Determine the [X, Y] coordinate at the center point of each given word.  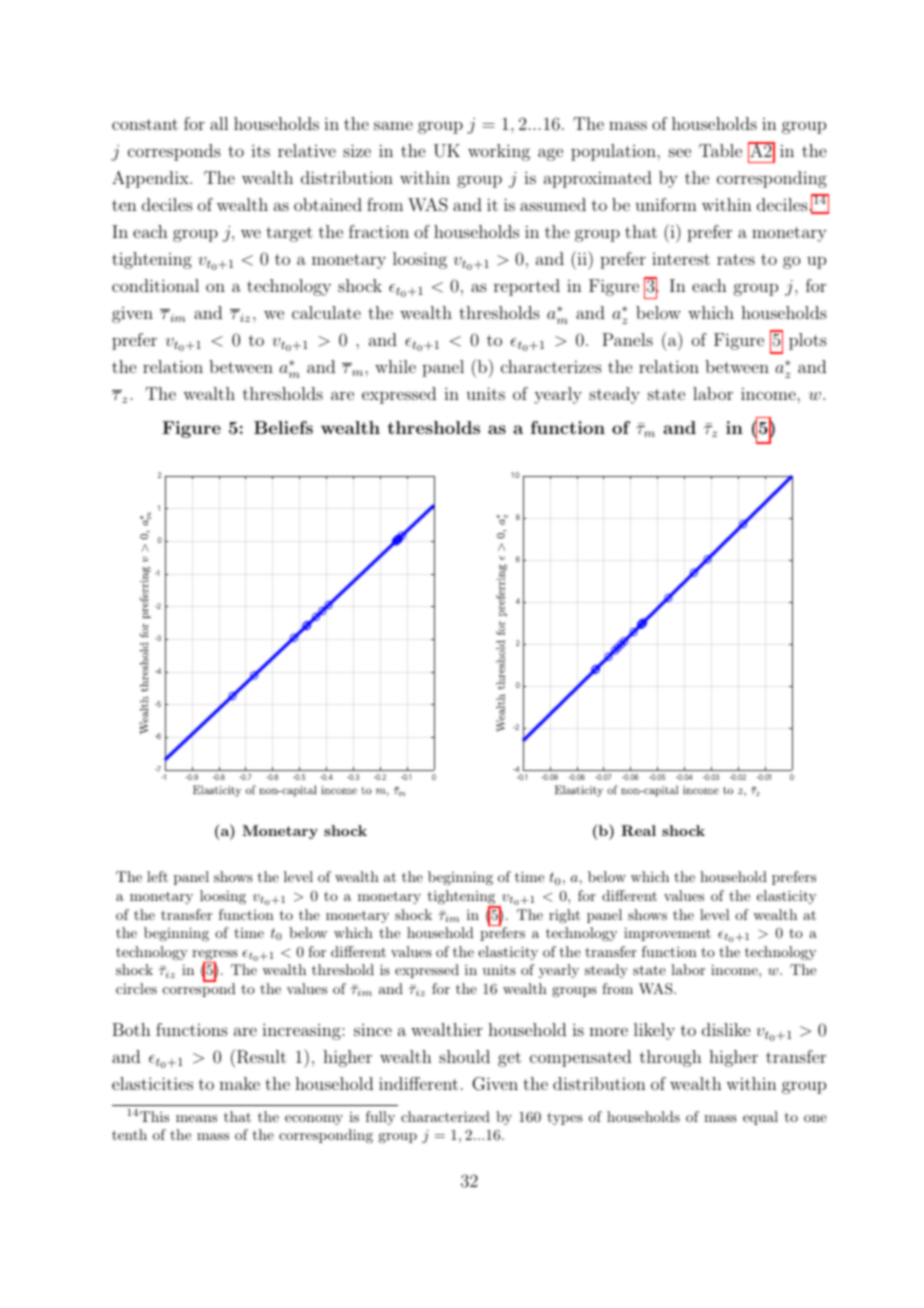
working [499, 152]
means [196, 1118]
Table [720, 150]
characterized [445, 1116]
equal [760, 1118]
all [219, 123]
